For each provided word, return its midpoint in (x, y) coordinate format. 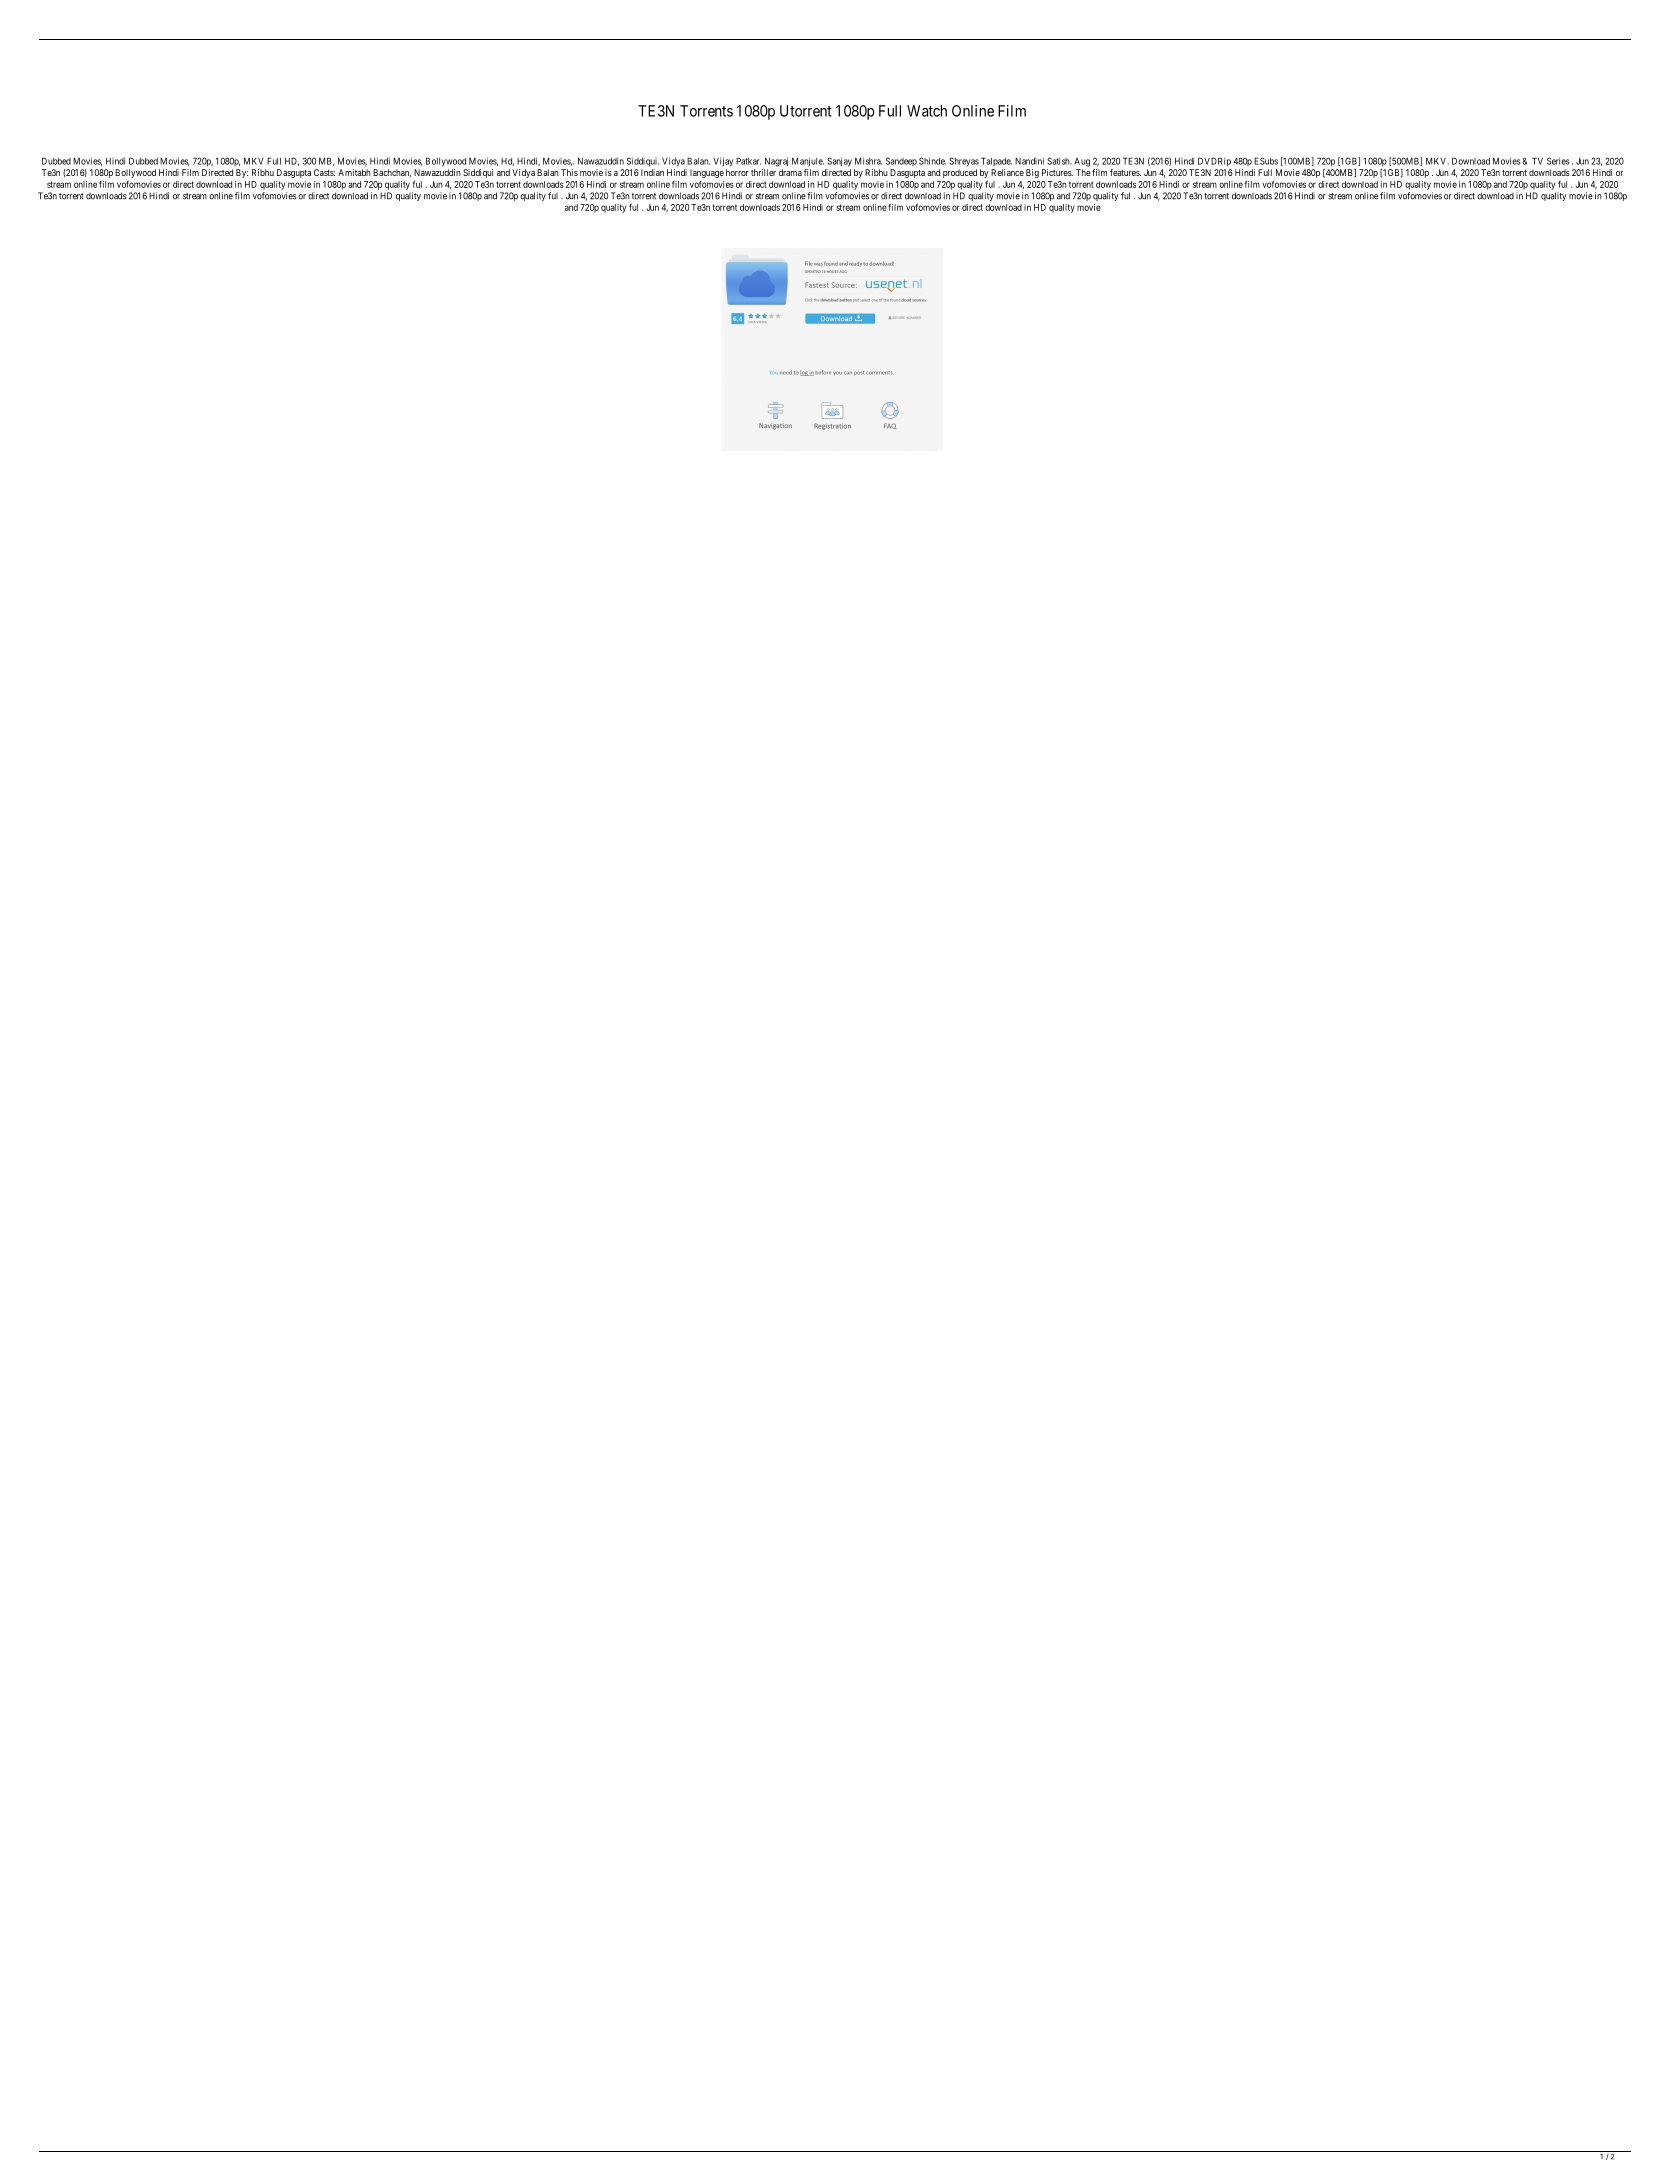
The (1083, 172)
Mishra (868, 161)
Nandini (1029, 161)
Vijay (723, 162)
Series (1558, 161)
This (569, 172)
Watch (927, 111)
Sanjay (839, 162)
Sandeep (901, 161)
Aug (1082, 162)
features (1125, 172)
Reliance (1007, 172)
